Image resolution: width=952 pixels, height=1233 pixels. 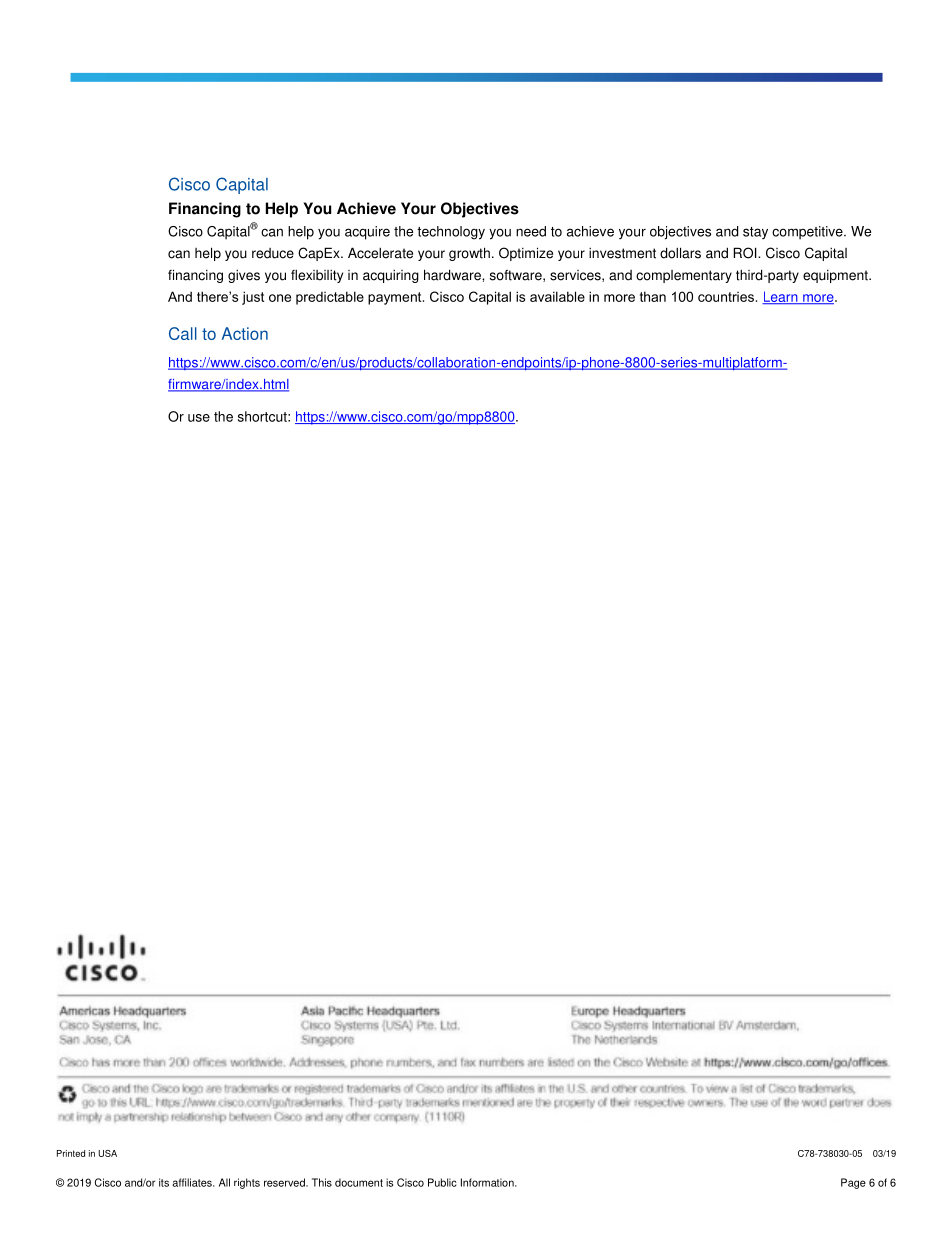 What do you see at coordinates (746, 253) in the document?
I see `ROI` at bounding box center [746, 253].
